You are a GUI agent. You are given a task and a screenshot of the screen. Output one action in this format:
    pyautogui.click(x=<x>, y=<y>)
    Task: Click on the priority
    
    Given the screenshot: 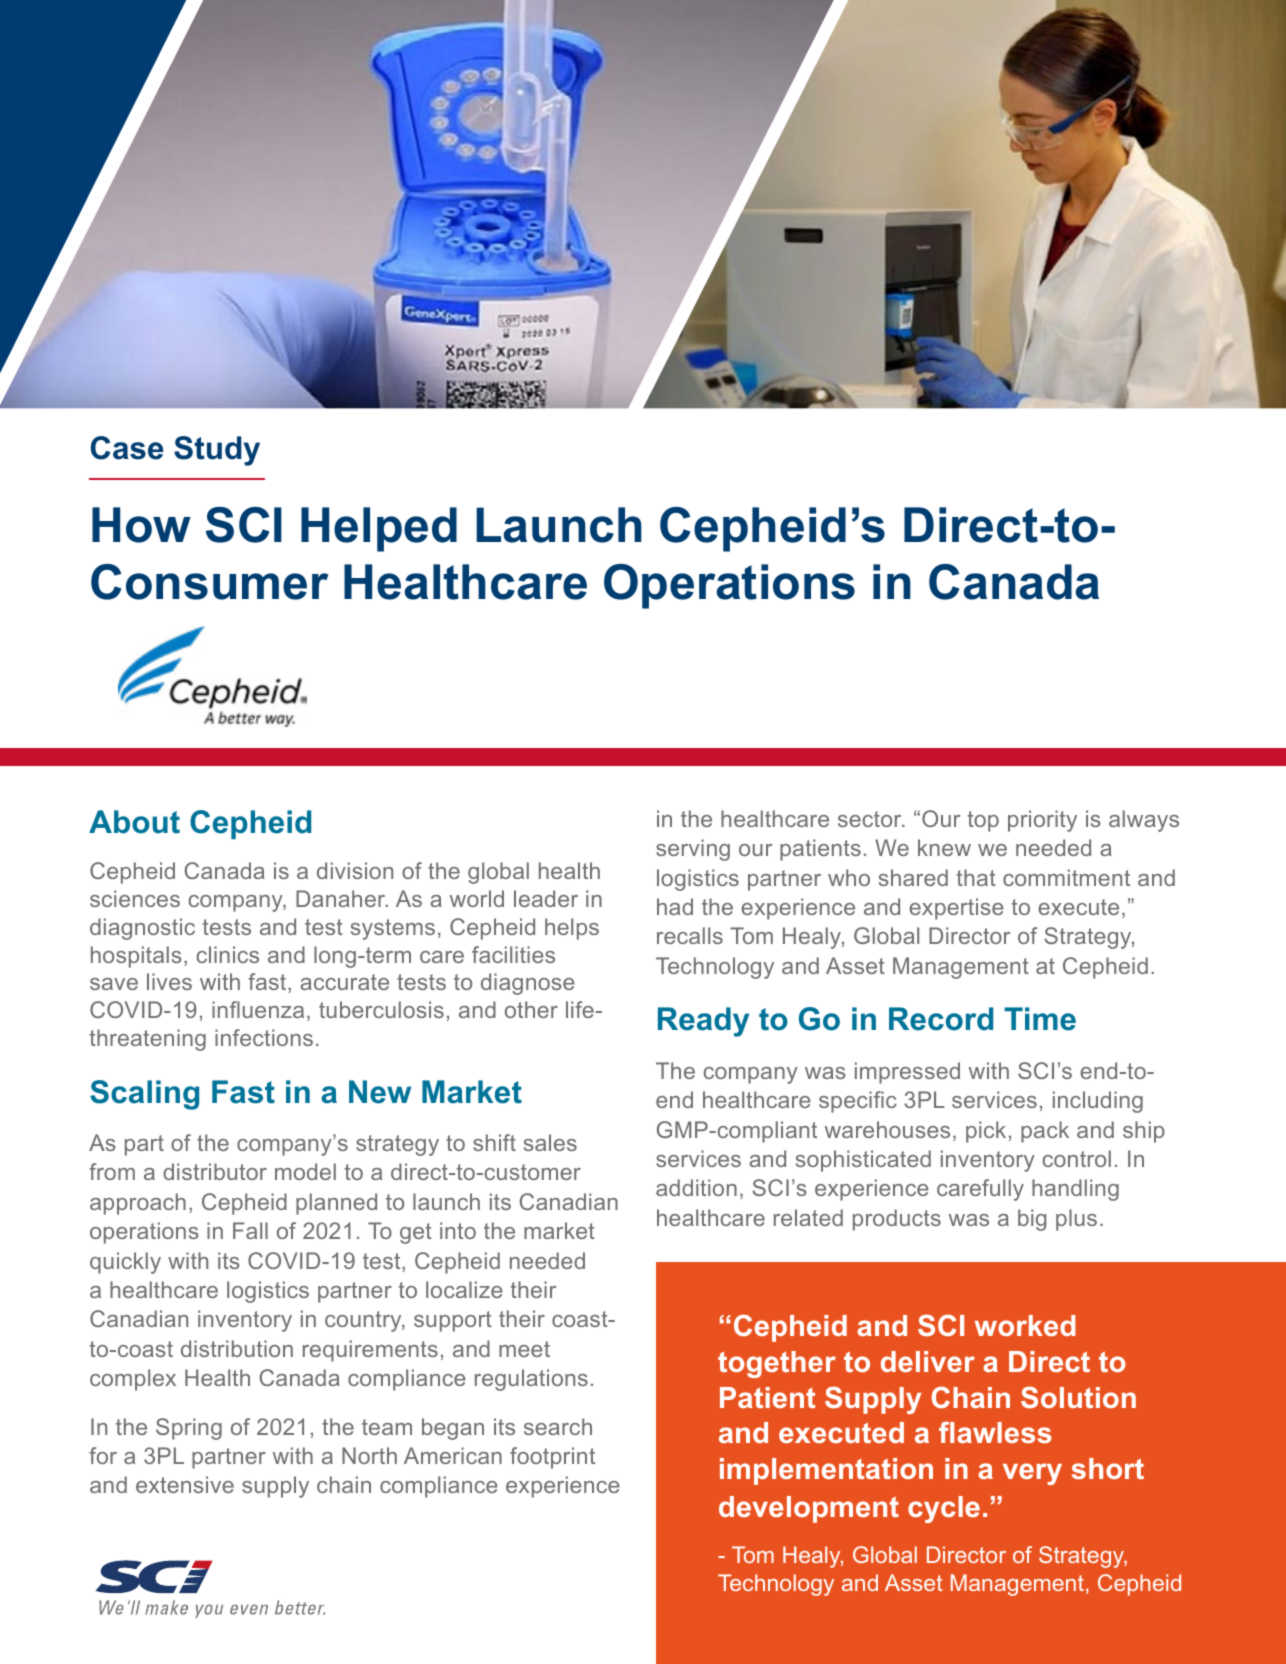 What is the action you would take?
    pyautogui.click(x=1042, y=821)
